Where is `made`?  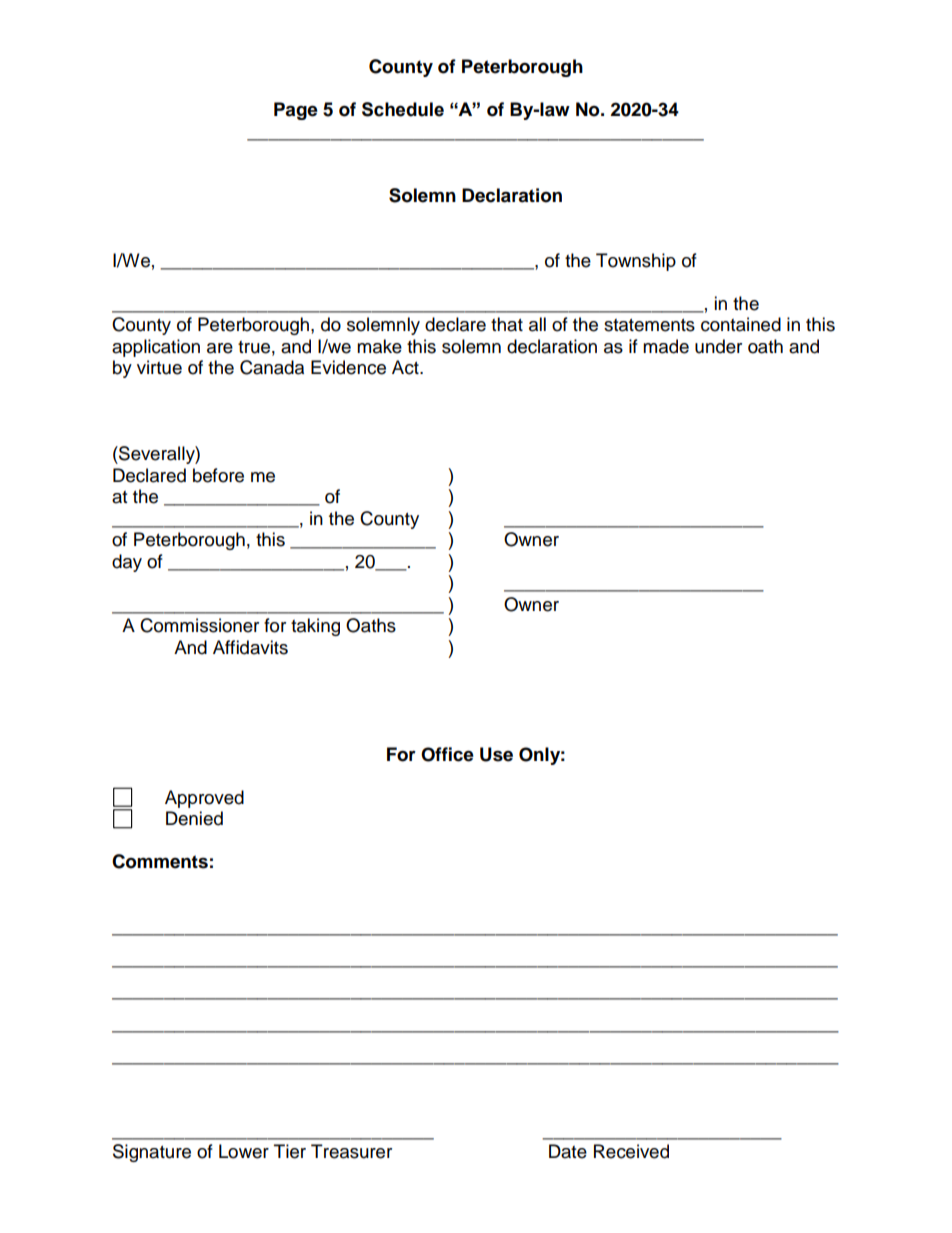 made is located at coordinates (666, 346).
